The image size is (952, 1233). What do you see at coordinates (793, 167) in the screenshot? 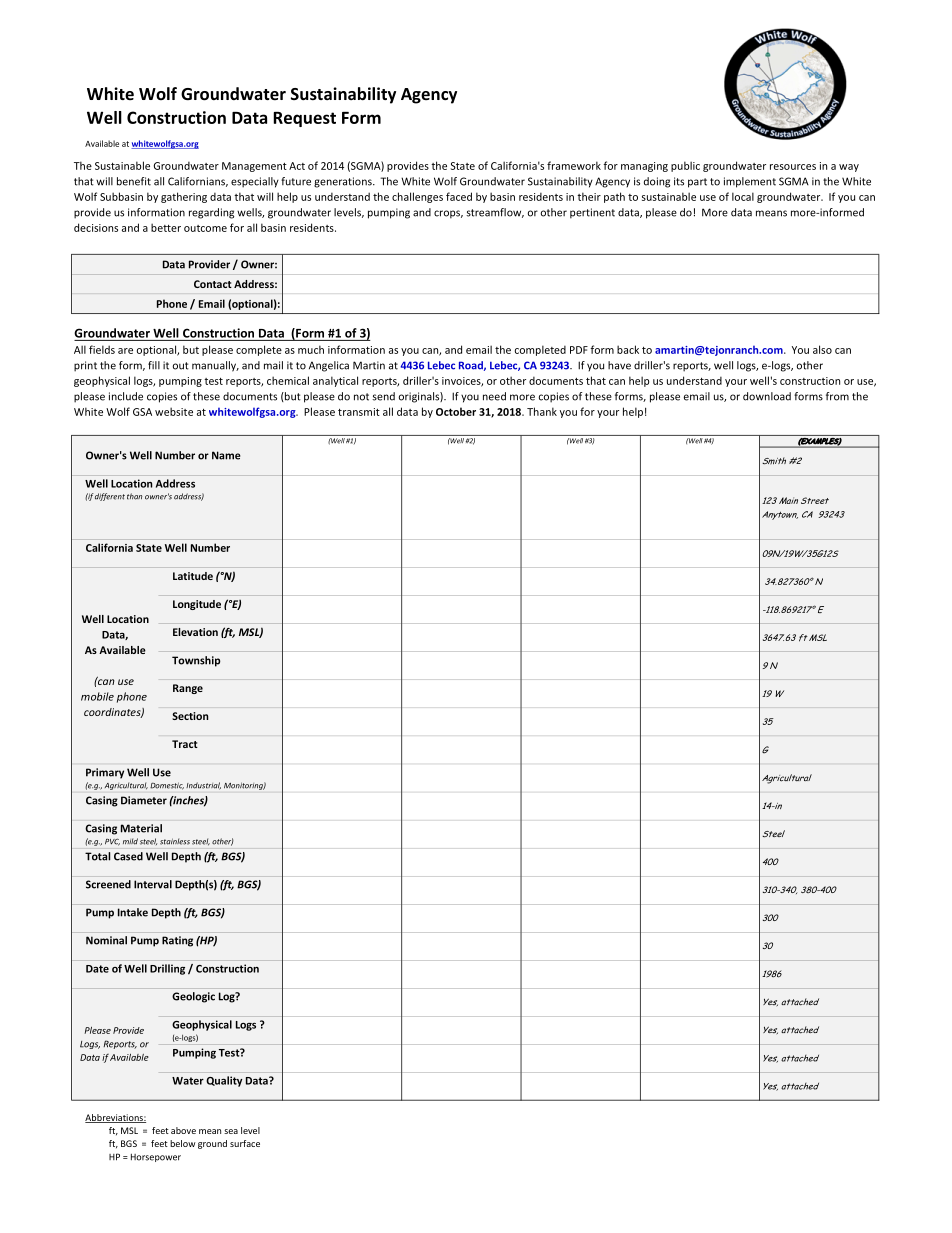
I see `resources` at bounding box center [793, 167].
